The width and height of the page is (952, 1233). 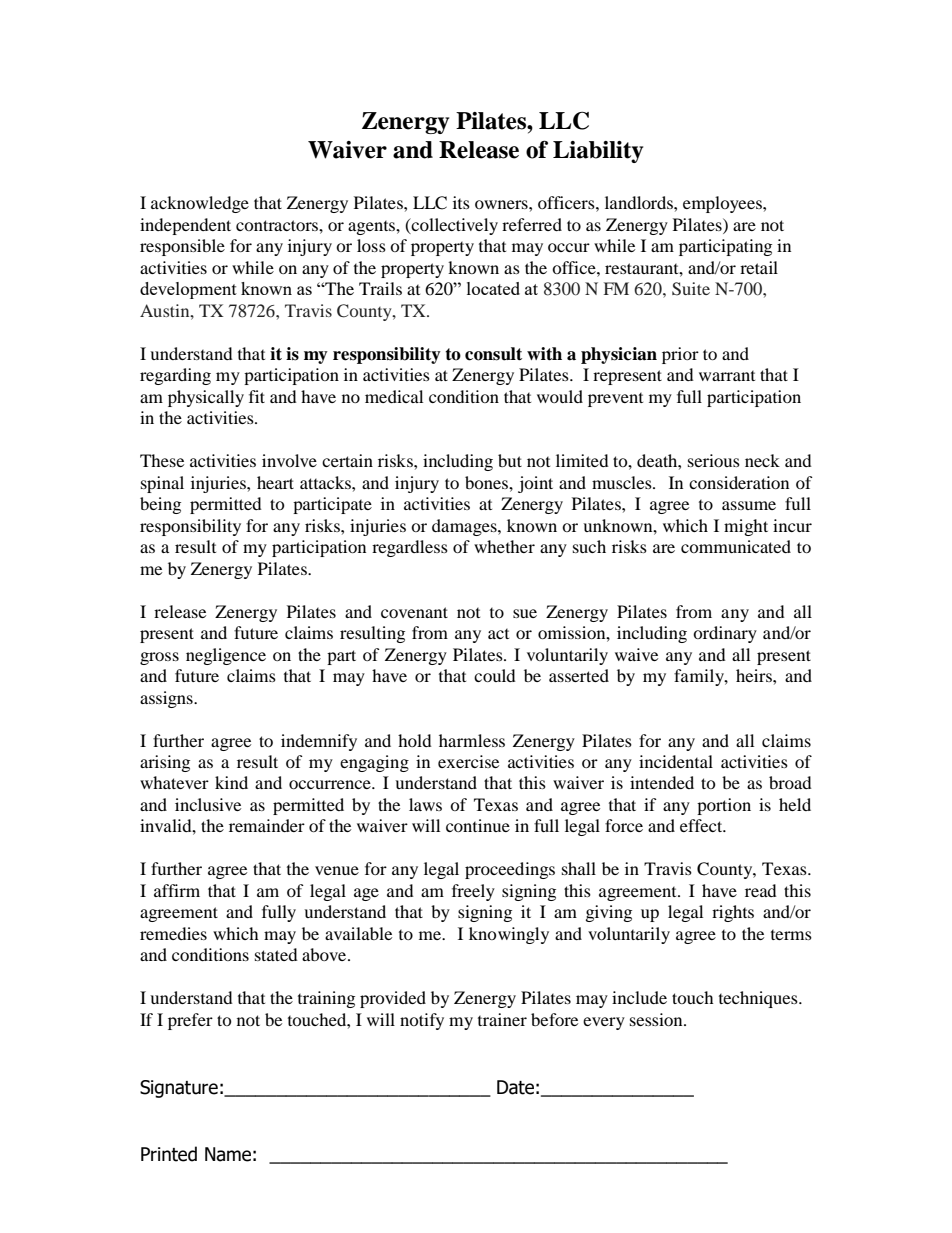 What do you see at coordinates (200, 204) in the page?
I see `acknowledge` at bounding box center [200, 204].
